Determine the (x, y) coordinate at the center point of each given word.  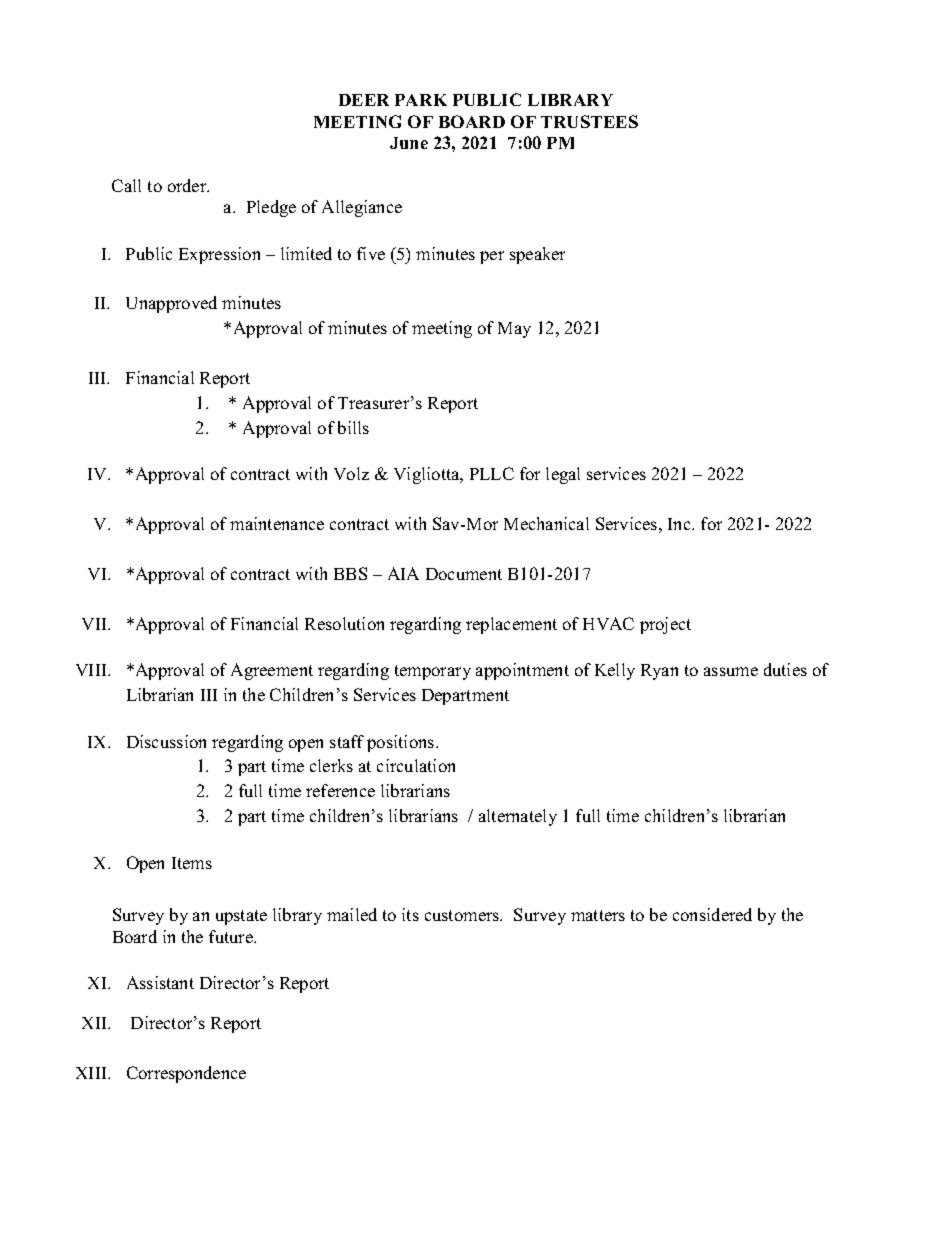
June (409, 143)
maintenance (277, 523)
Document (464, 574)
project (665, 625)
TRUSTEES (589, 121)
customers (463, 915)
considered (712, 914)
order (188, 185)
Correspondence (186, 1074)
